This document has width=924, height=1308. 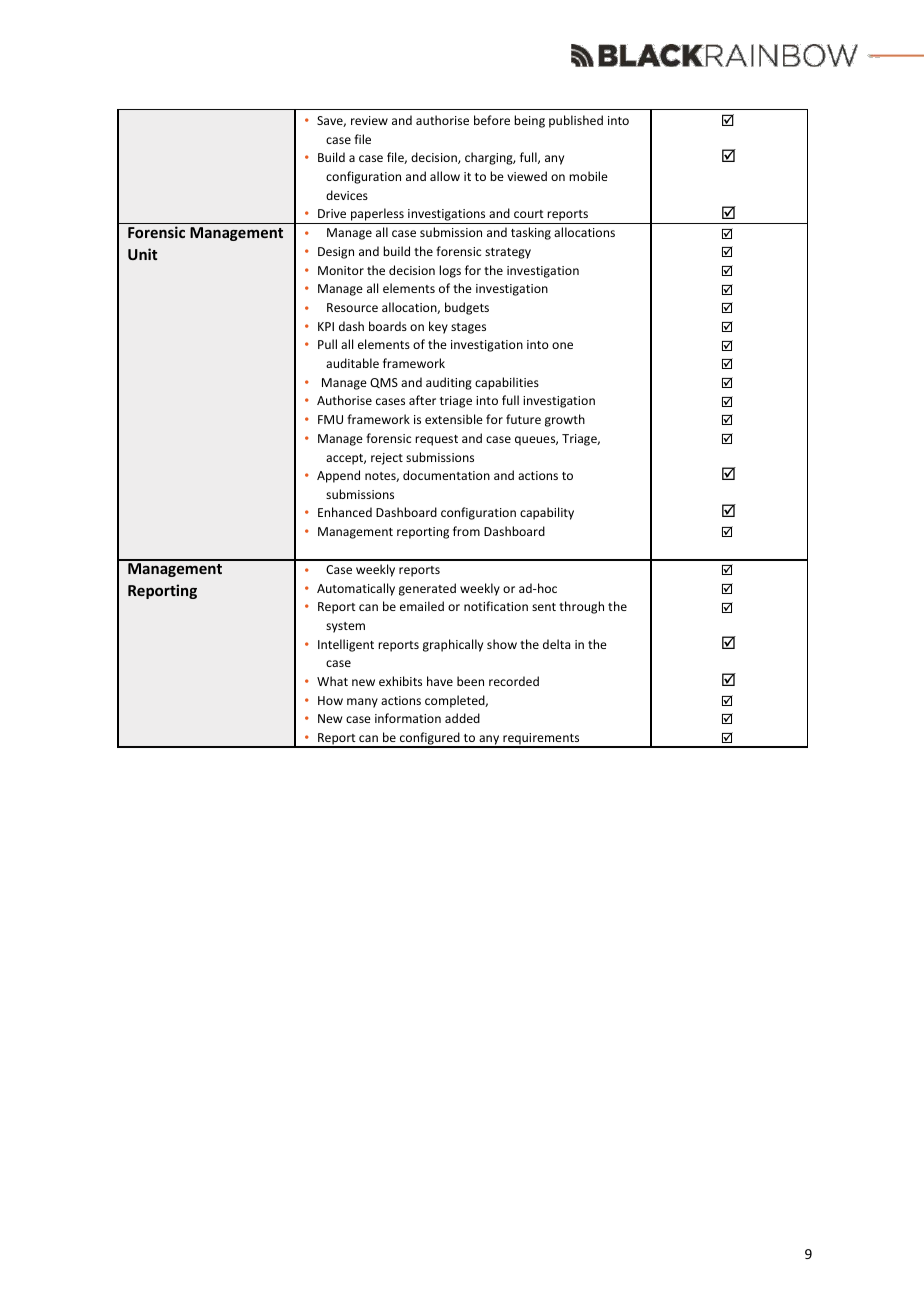 I want to click on Automatically, so click(x=356, y=589).
